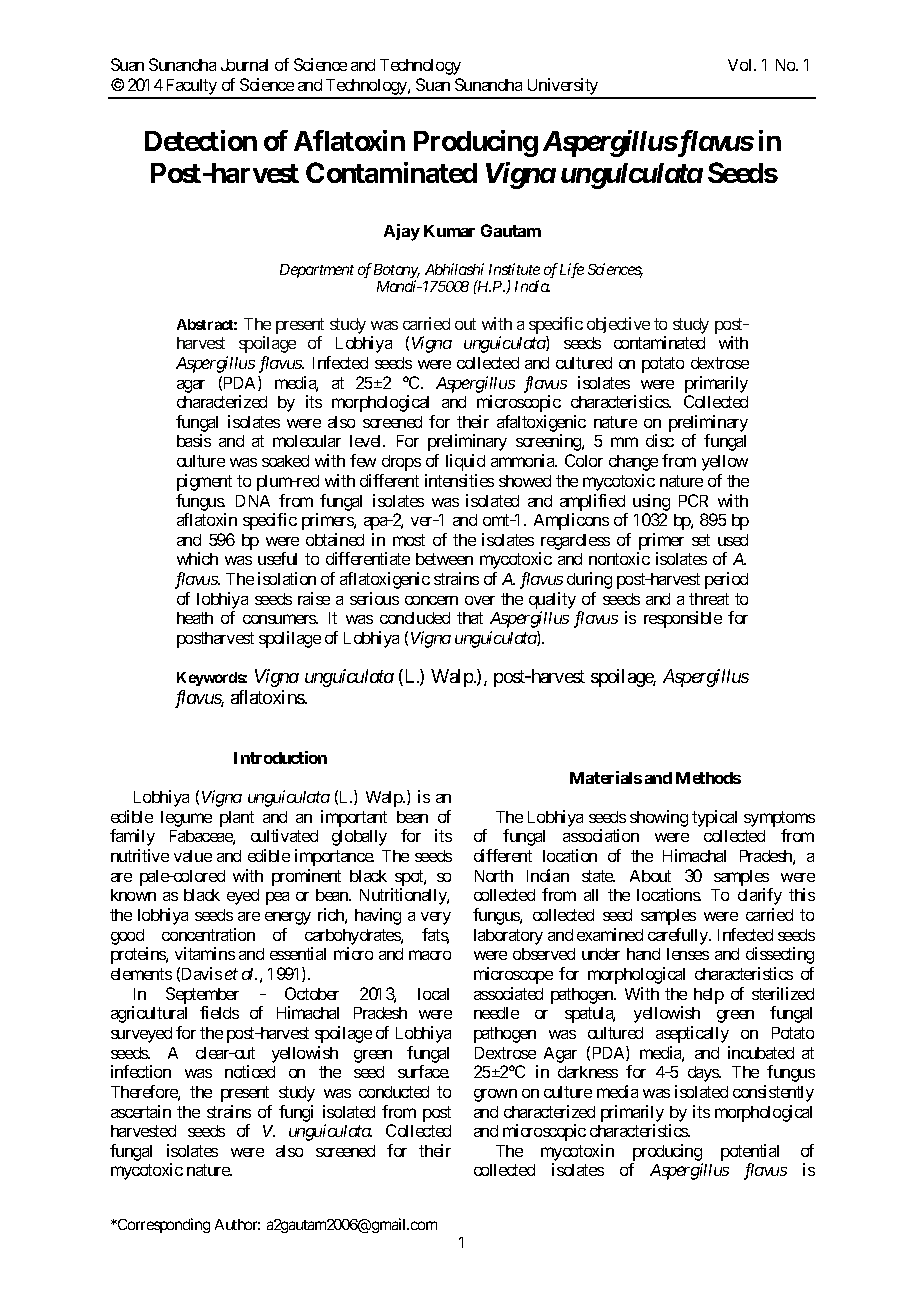 This page has height=1308, width=924. What do you see at coordinates (186, 819) in the page?
I see `legume` at bounding box center [186, 819].
